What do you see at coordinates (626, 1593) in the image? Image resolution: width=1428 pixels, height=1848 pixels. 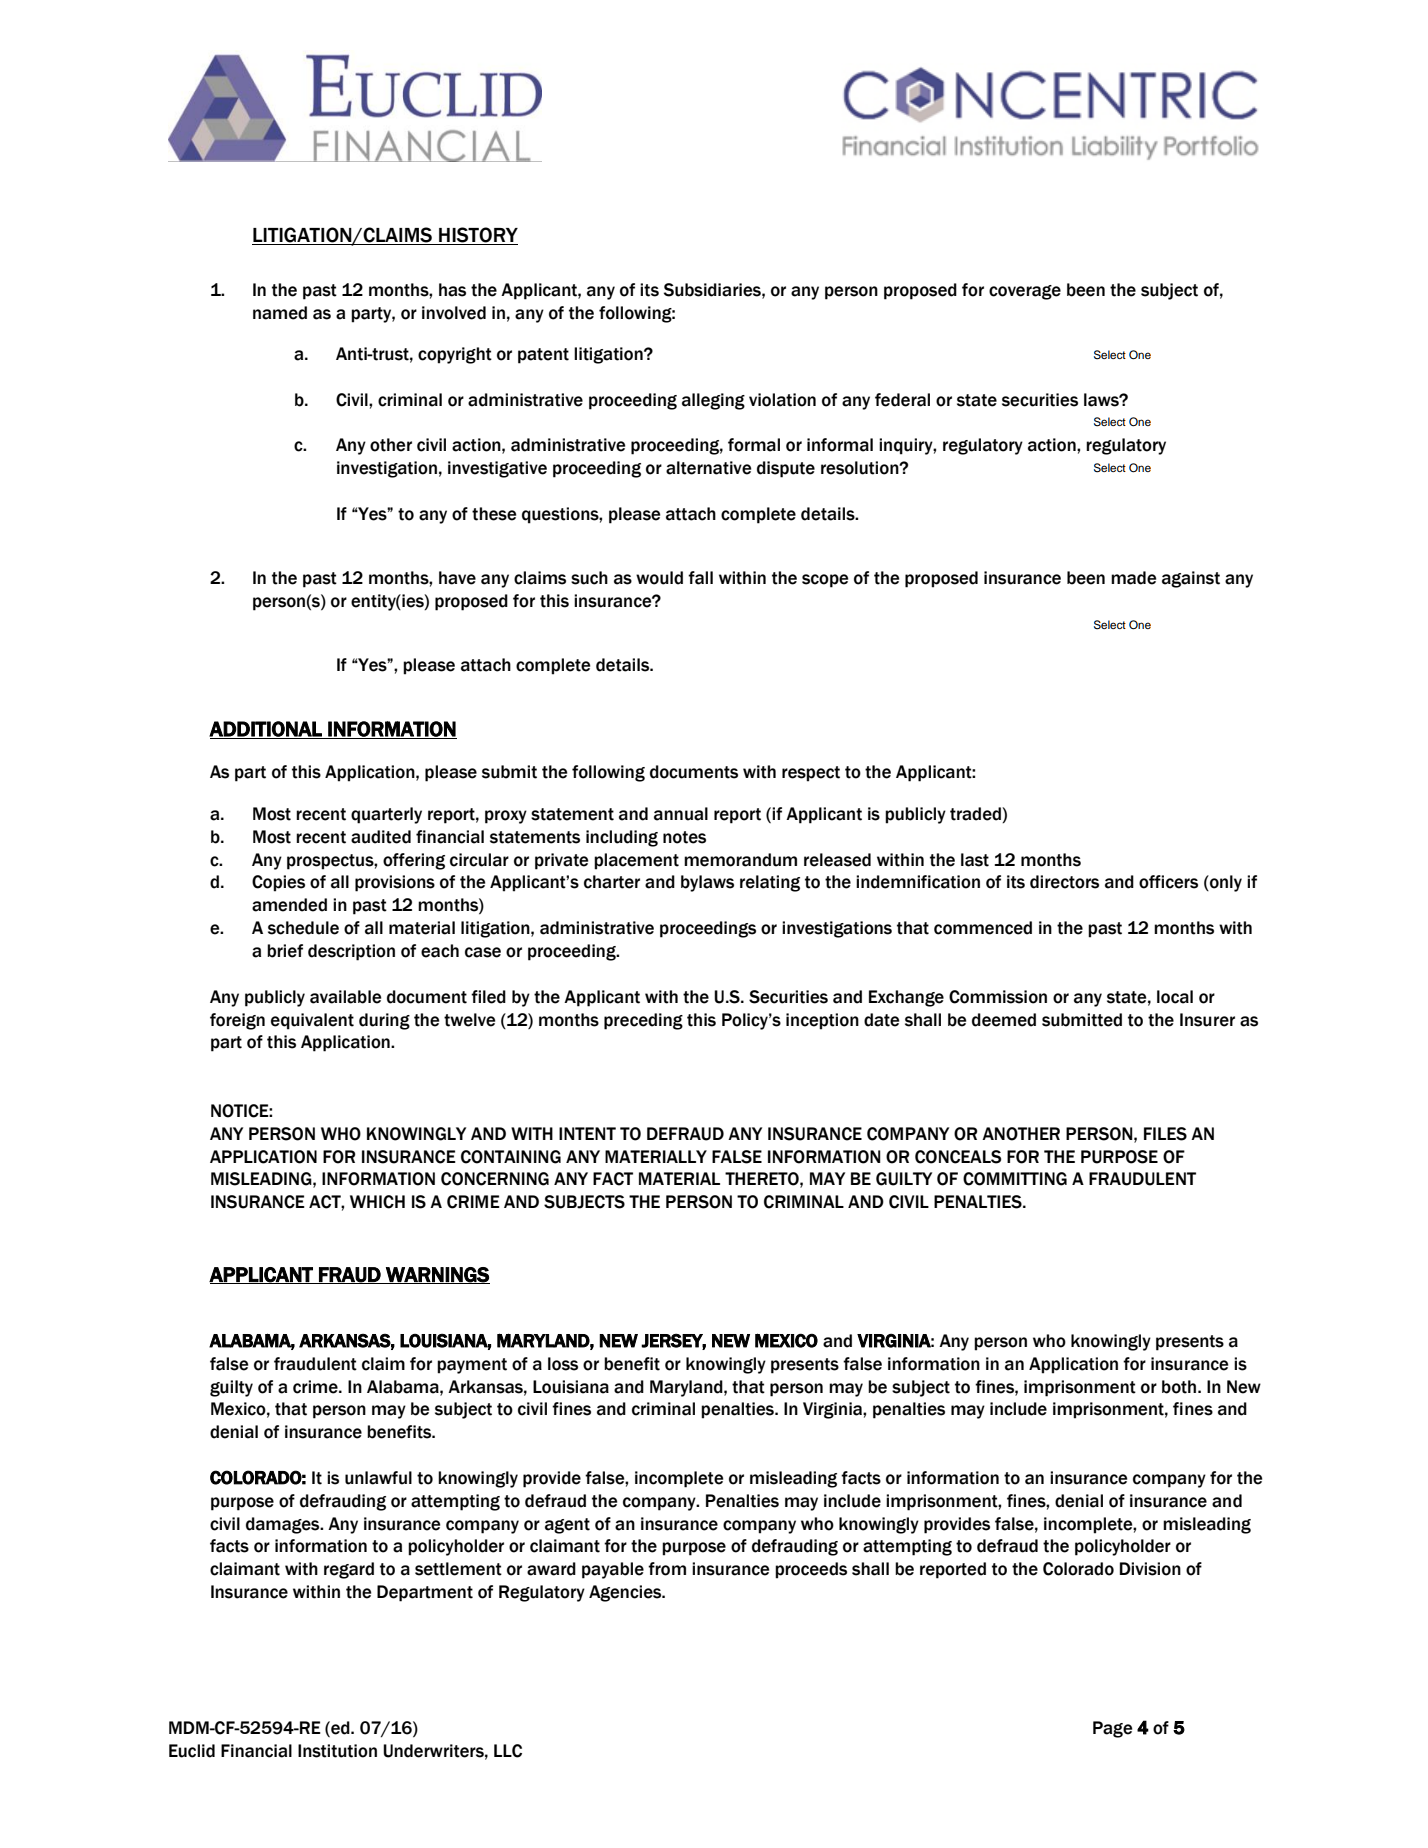 I see `Agencies` at bounding box center [626, 1593].
